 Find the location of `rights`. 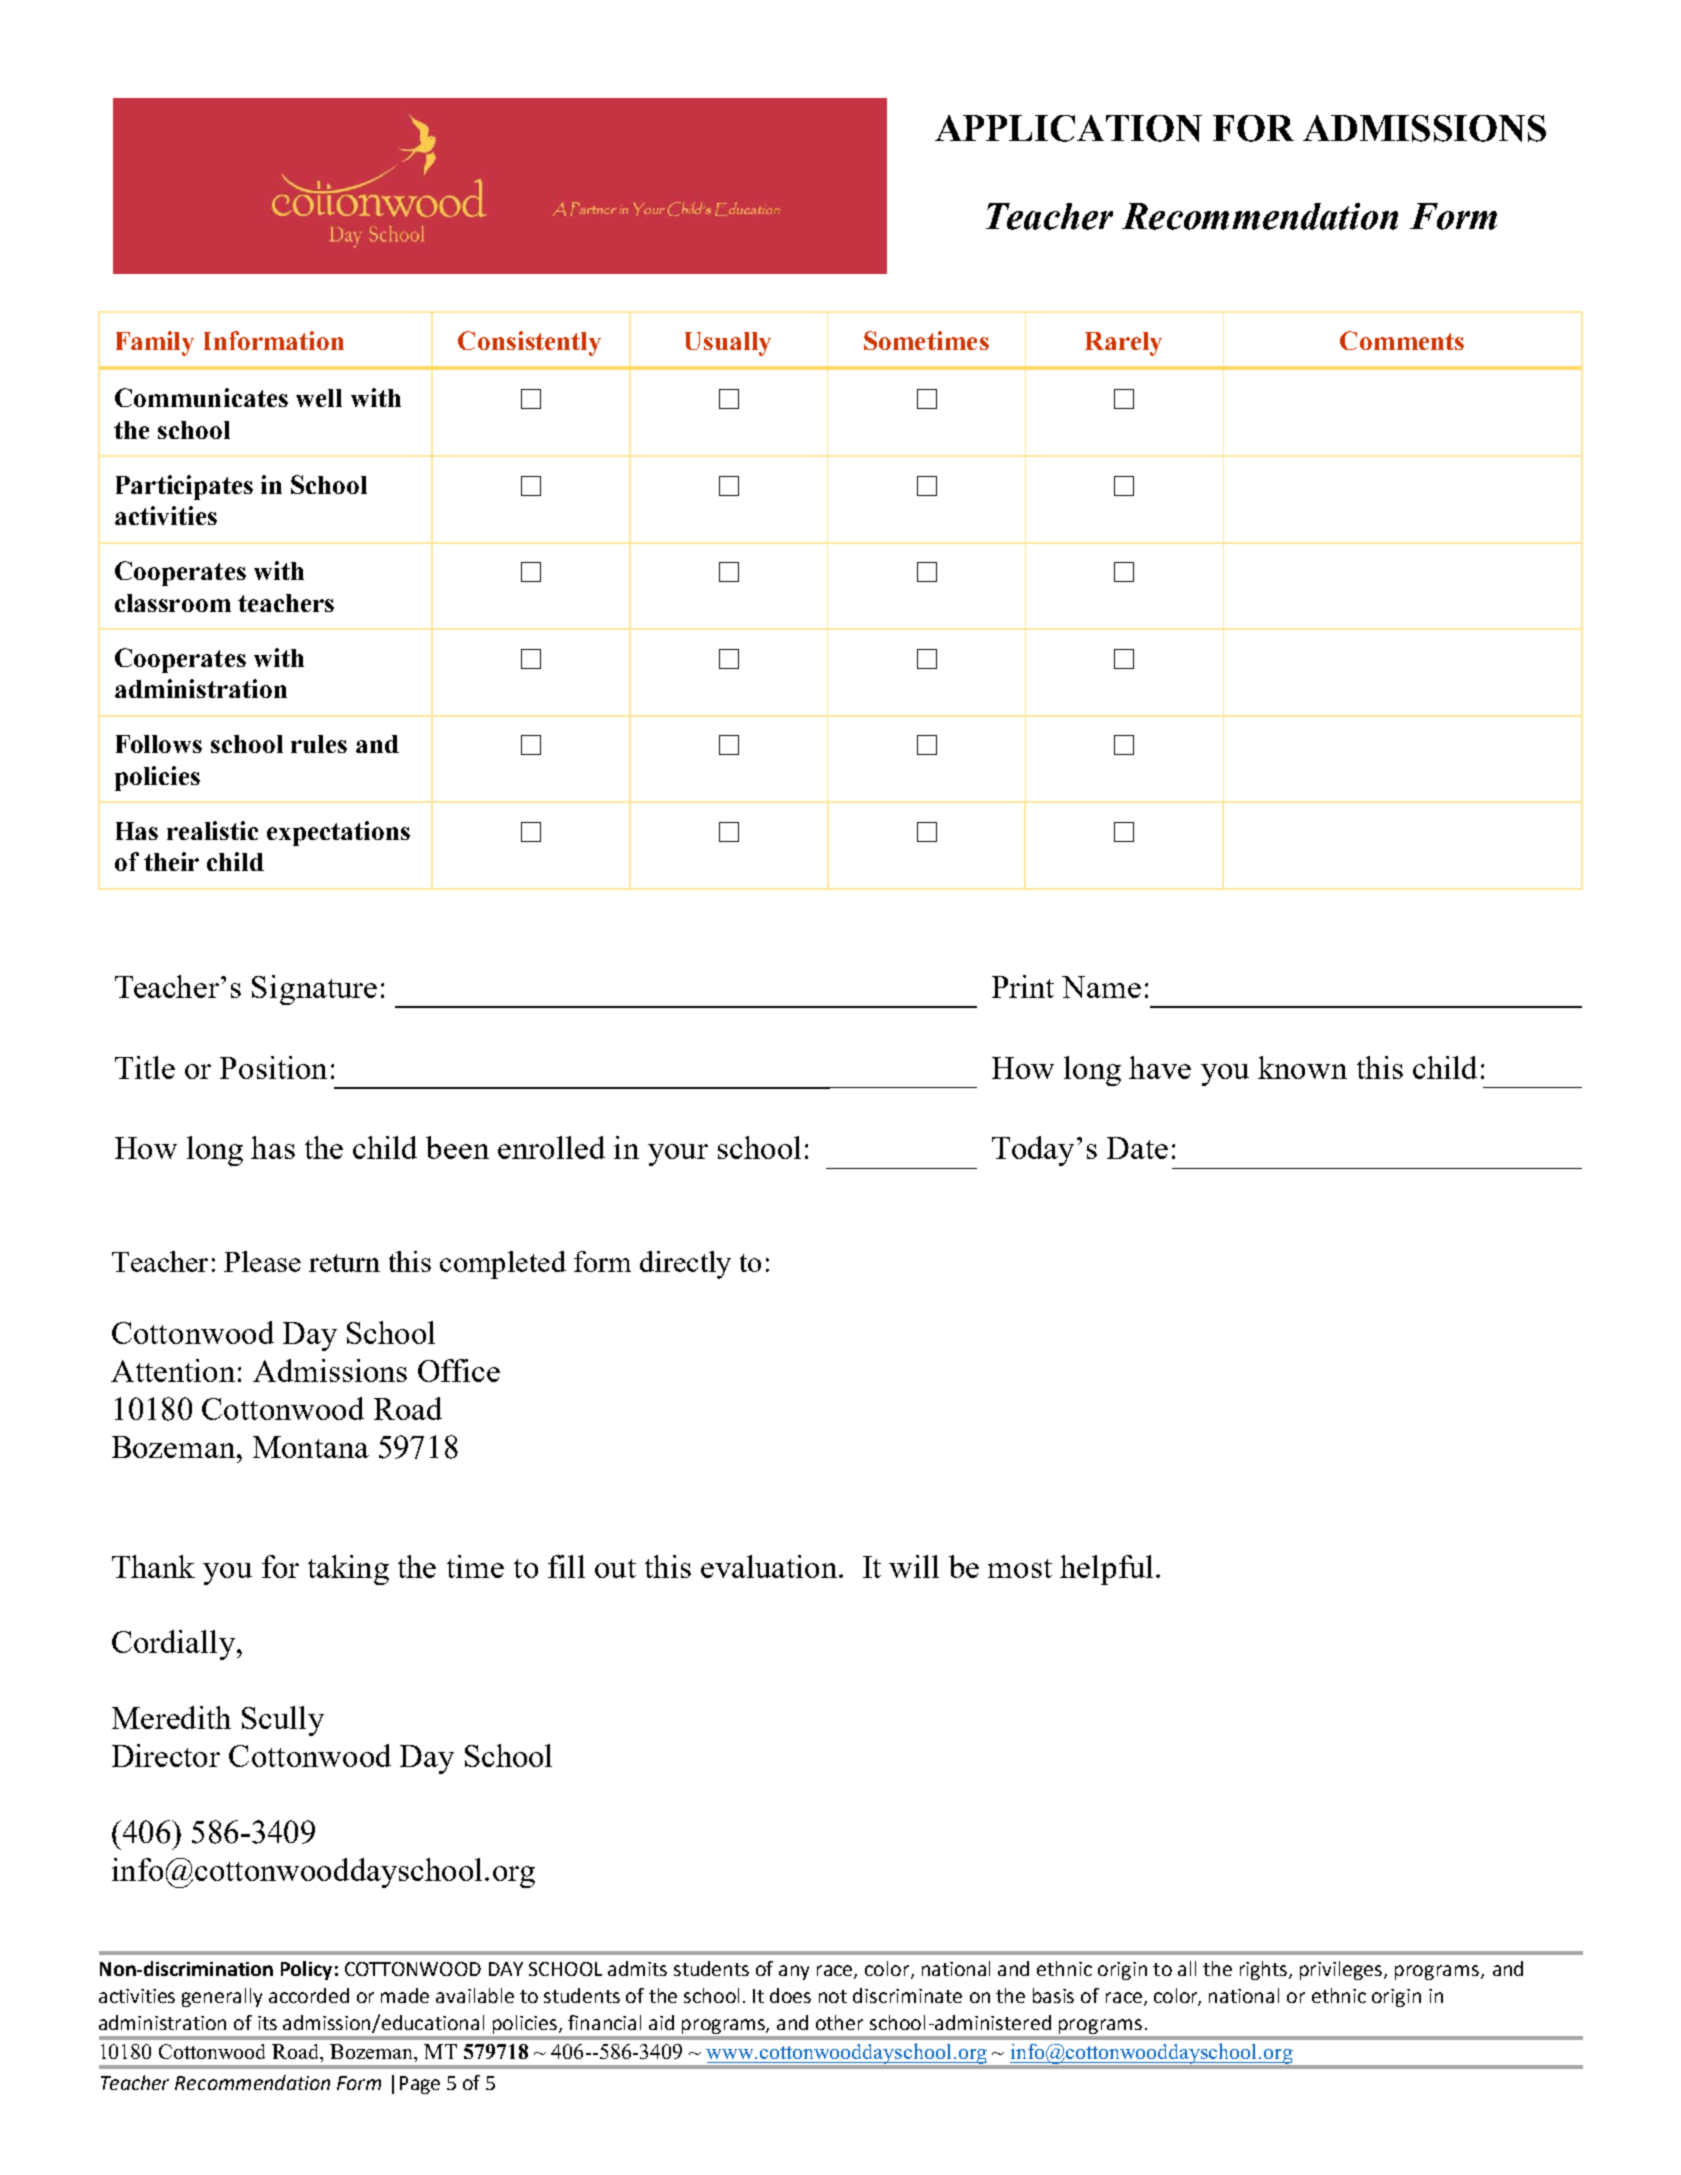

rights is located at coordinates (1265, 1970).
